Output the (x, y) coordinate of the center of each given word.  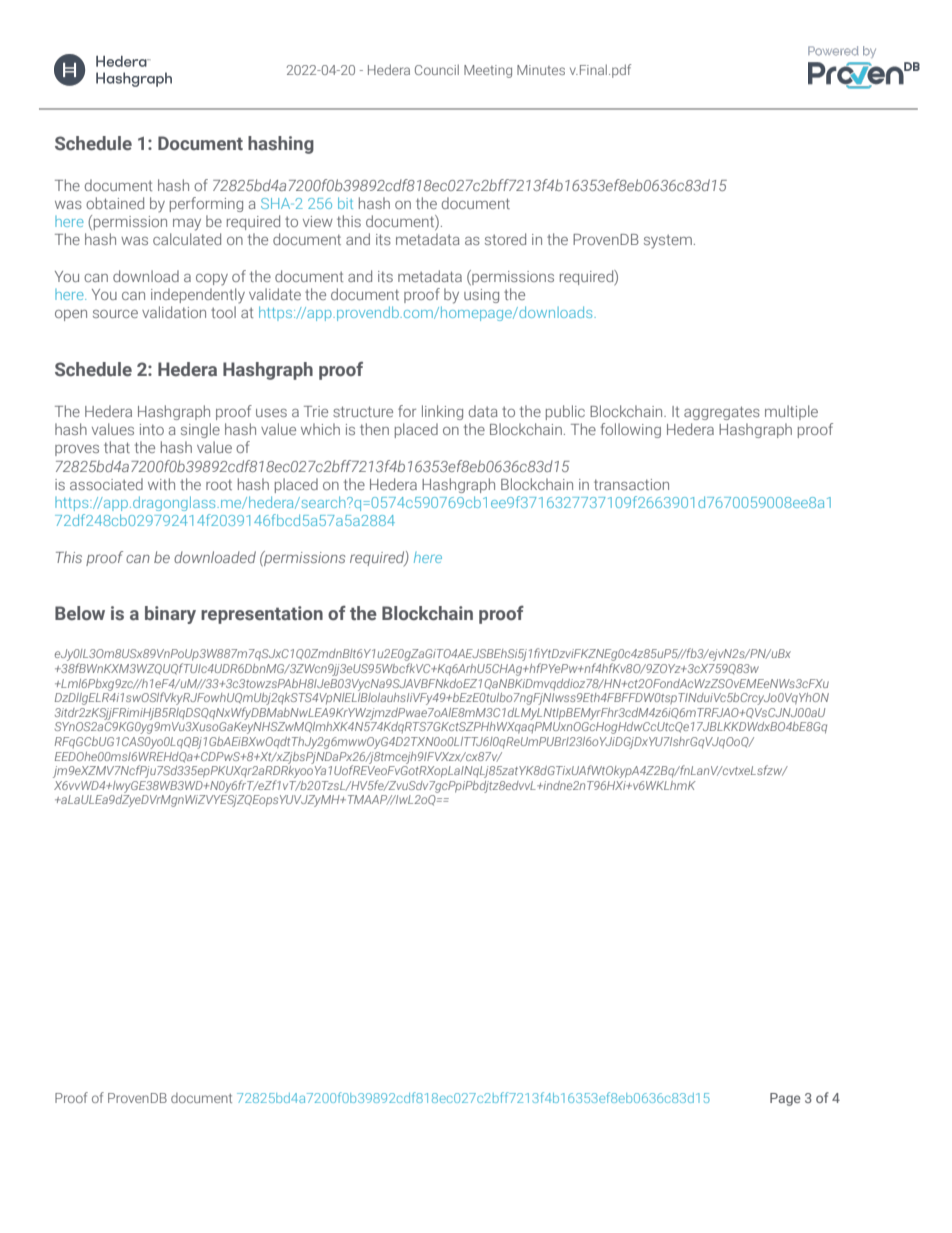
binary (170, 615)
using (481, 296)
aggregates (722, 413)
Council (437, 69)
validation (174, 312)
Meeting (488, 71)
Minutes (541, 70)
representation (262, 615)
